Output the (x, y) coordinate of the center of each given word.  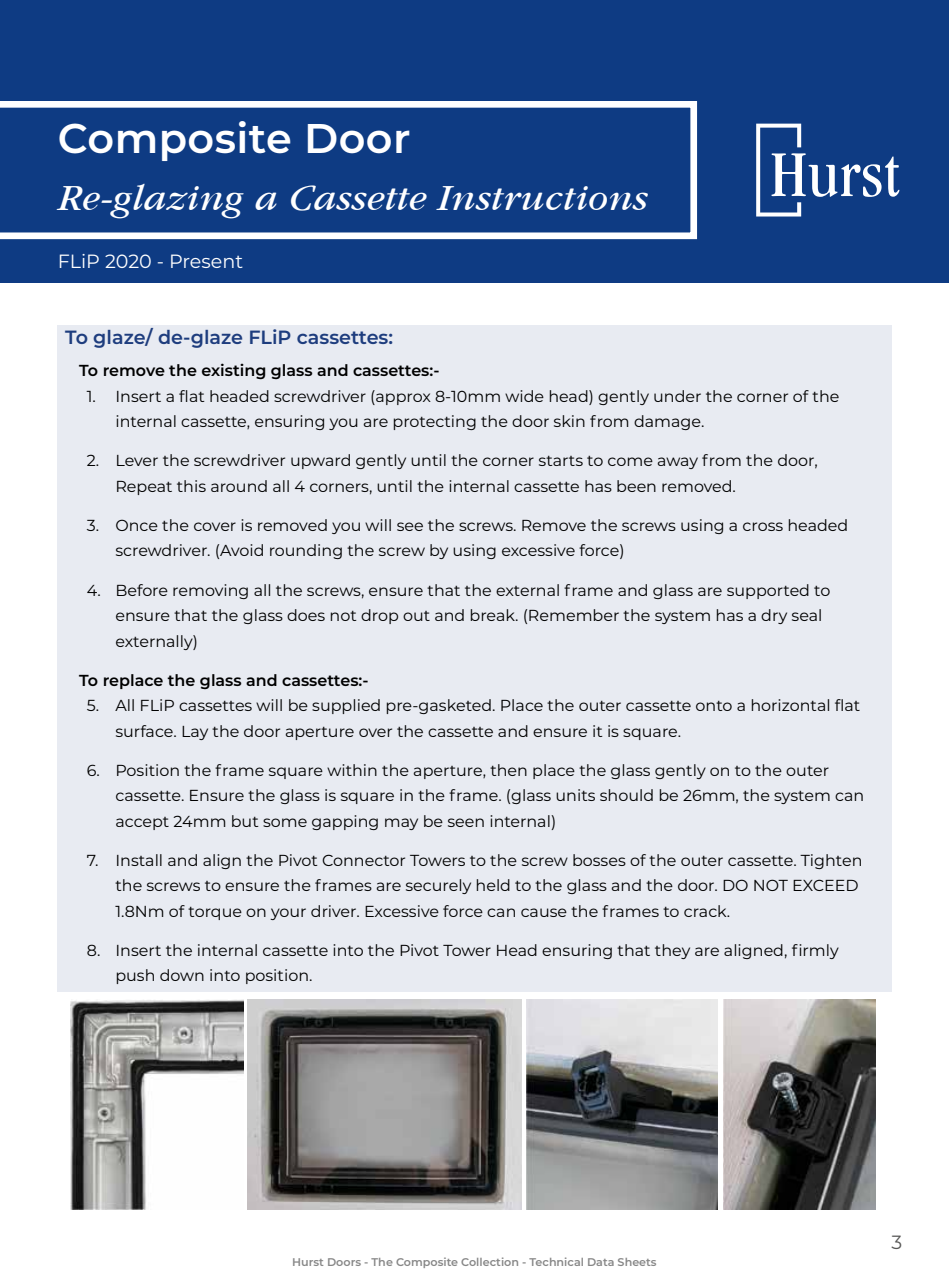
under (677, 396)
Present (207, 261)
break (493, 615)
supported (768, 591)
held (493, 885)
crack (706, 911)
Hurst (308, 1262)
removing (210, 591)
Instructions (542, 198)
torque (215, 913)
